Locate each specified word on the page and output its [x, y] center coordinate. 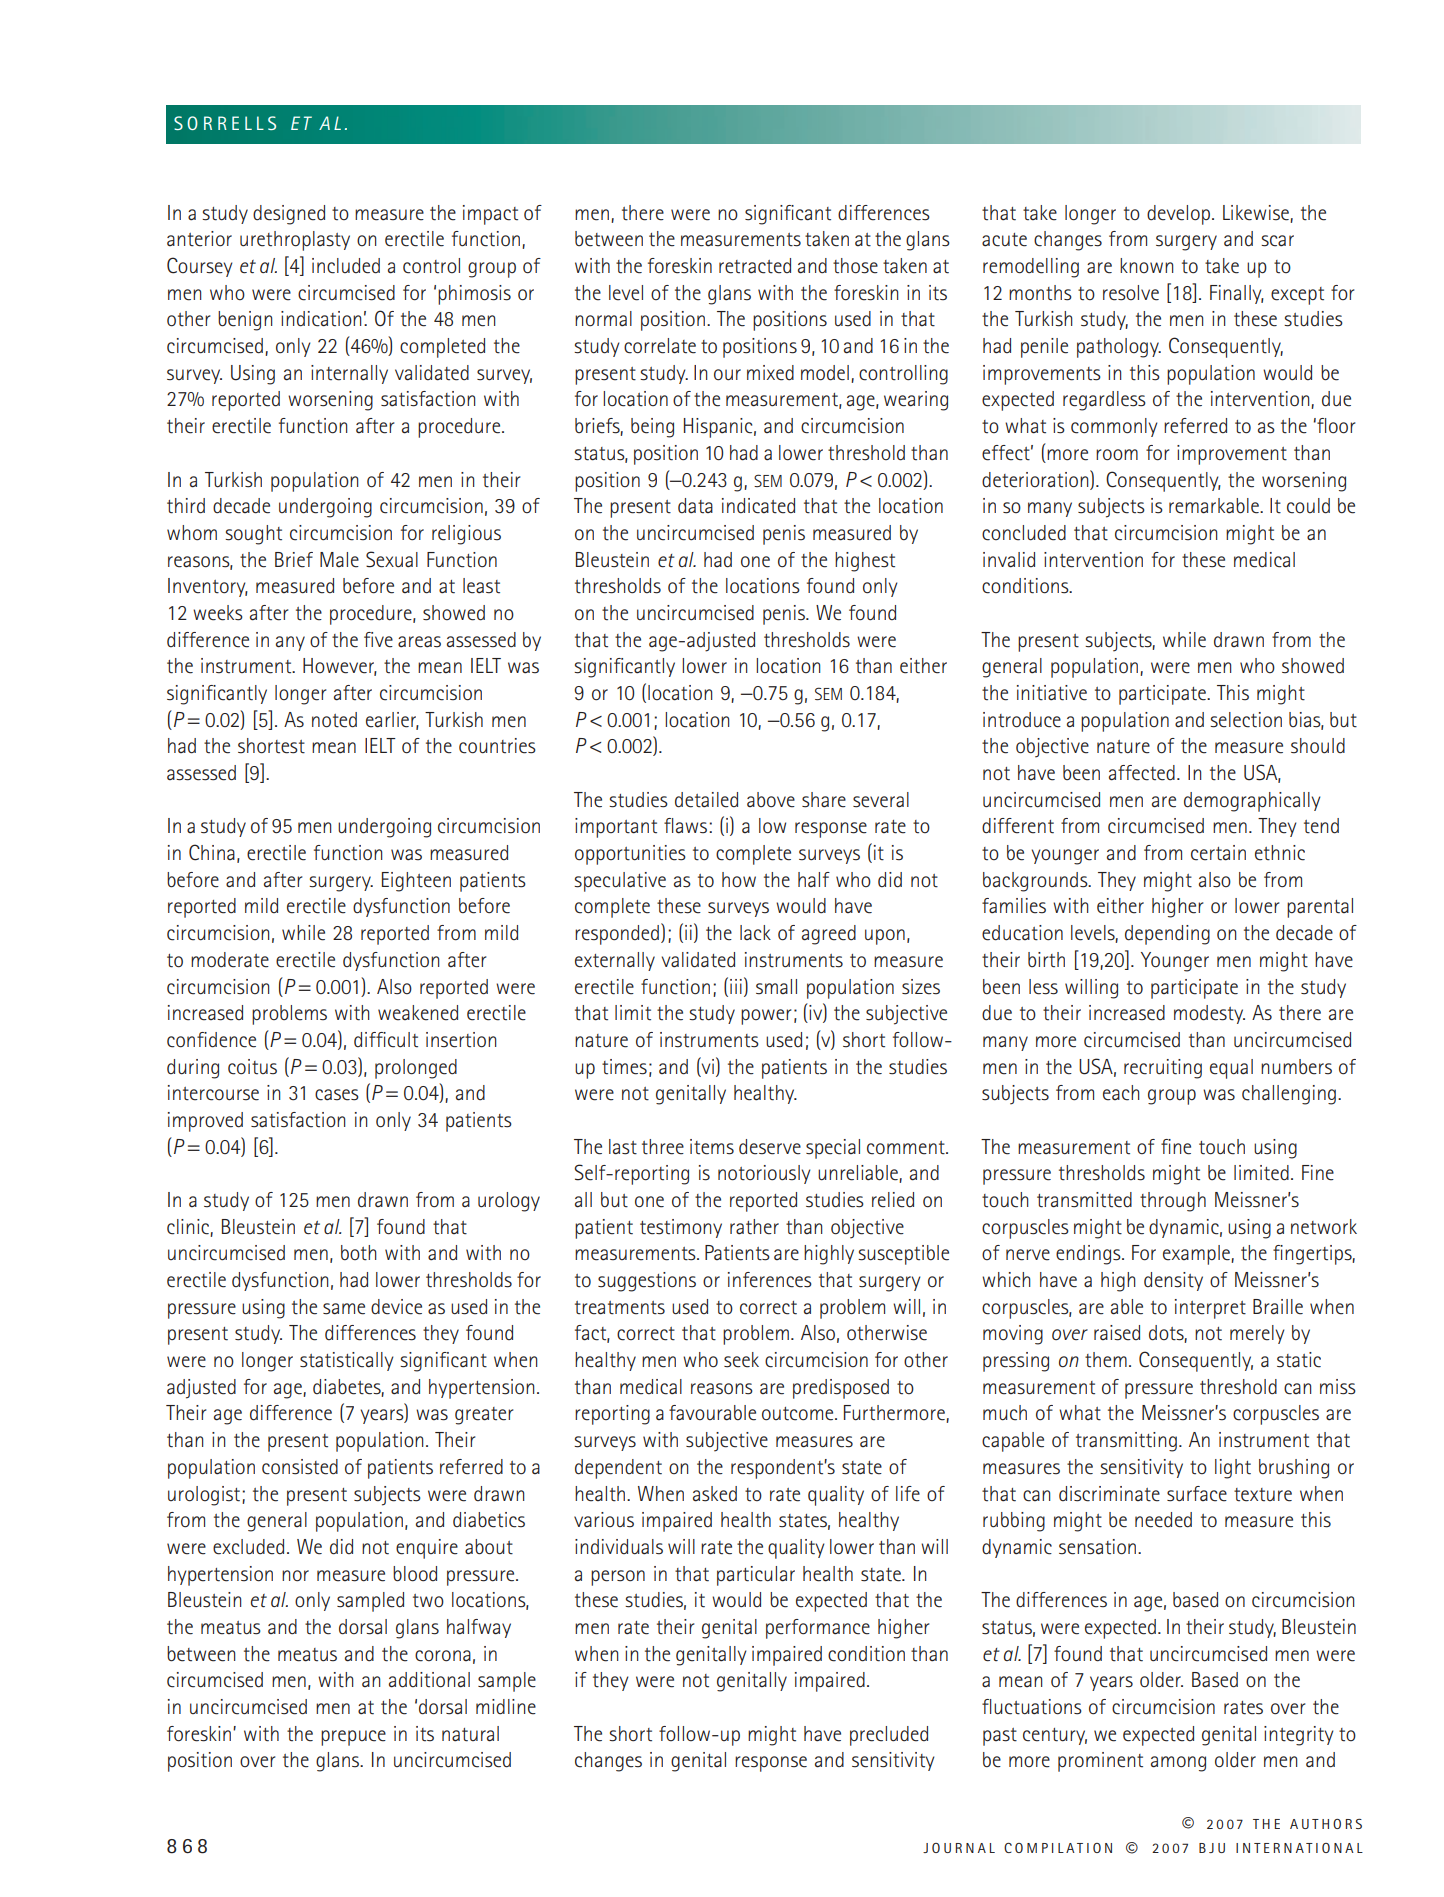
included [346, 266]
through [1173, 1202]
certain [1218, 853]
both [359, 1253]
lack [755, 933]
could [1308, 506]
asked [715, 1494]
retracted [755, 266]
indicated [758, 506]
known [1146, 265]
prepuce [353, 1738]
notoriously [764, 1174]
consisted [300, 1467]
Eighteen [416, 882]
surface [1197, 1494]
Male [339, 560]
